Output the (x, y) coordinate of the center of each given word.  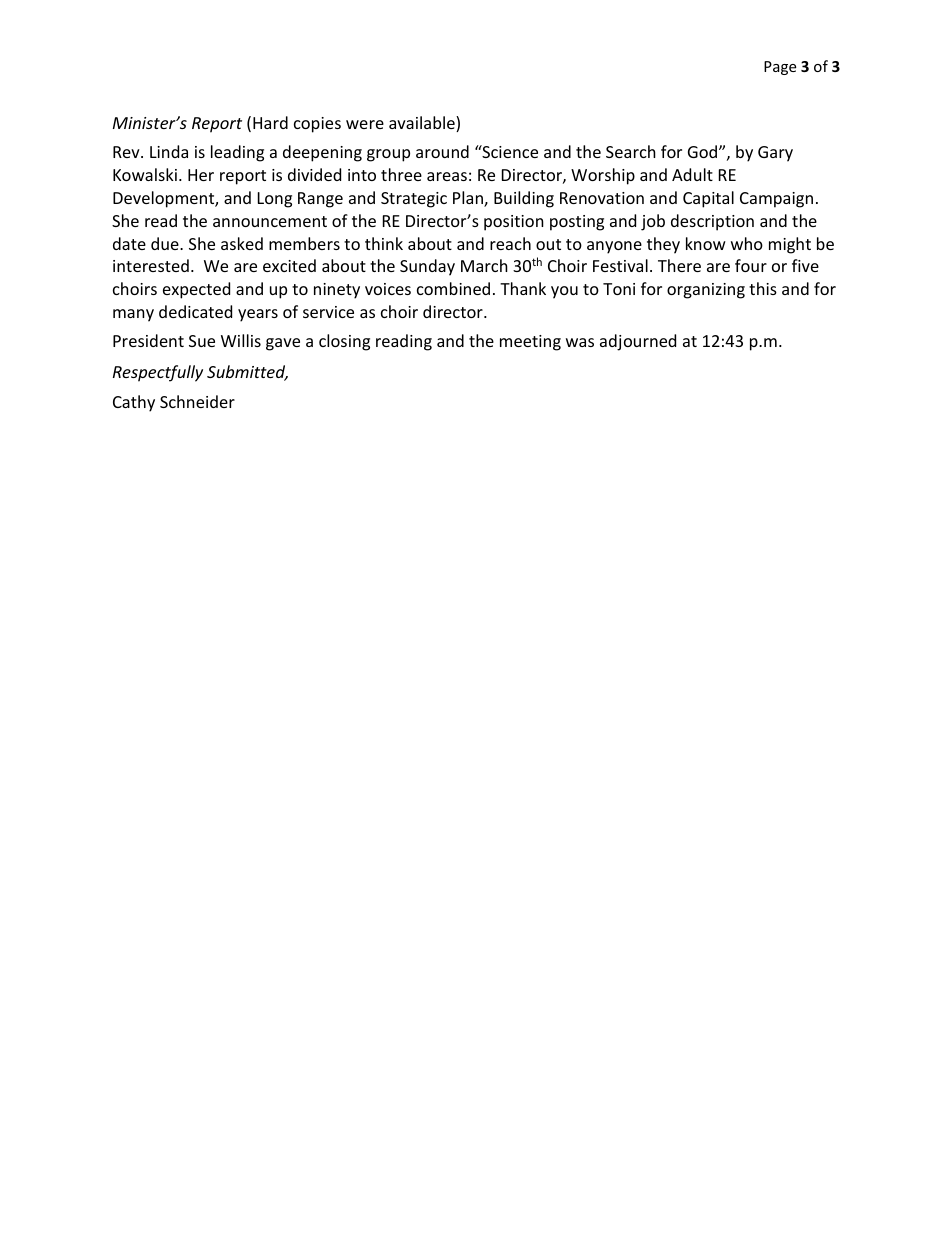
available (423, 124)
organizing (706, 291)
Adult (692, 174)
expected (196, 290)
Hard (270, 122)
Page (780, 68)
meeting (530, 343)
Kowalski (145, 174)
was (580, 342)
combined (453, 288)
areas (447, 176)
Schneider (197, 401)
